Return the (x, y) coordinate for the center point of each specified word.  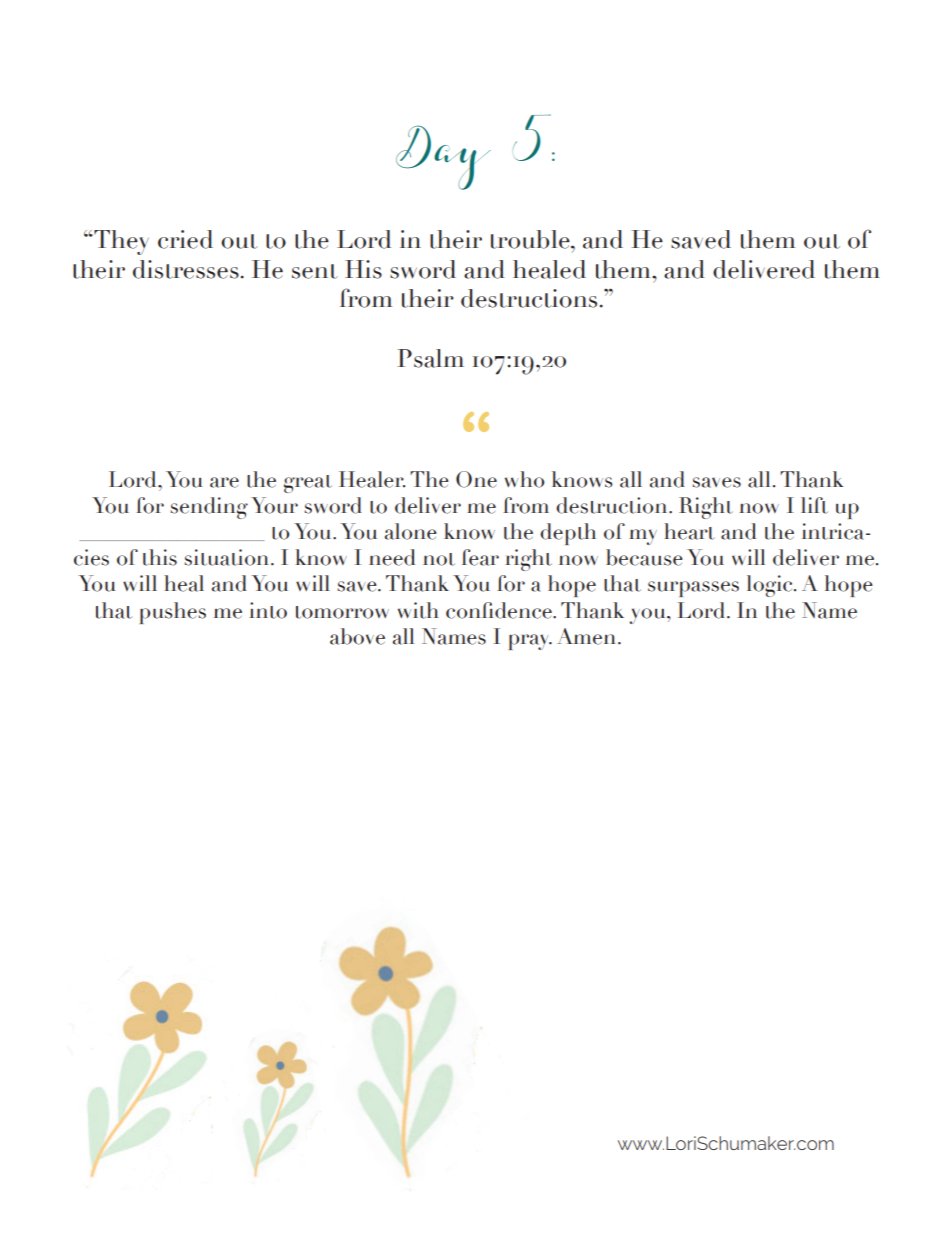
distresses (186, 269)
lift (814, 505)
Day (443, 157)
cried (185, 239)
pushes (173, 613)
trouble (531, 239)
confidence (500, 610)
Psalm (430, 358)
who (524, 479)
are (224, 482)
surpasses (693, 589)
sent (315, 271)
